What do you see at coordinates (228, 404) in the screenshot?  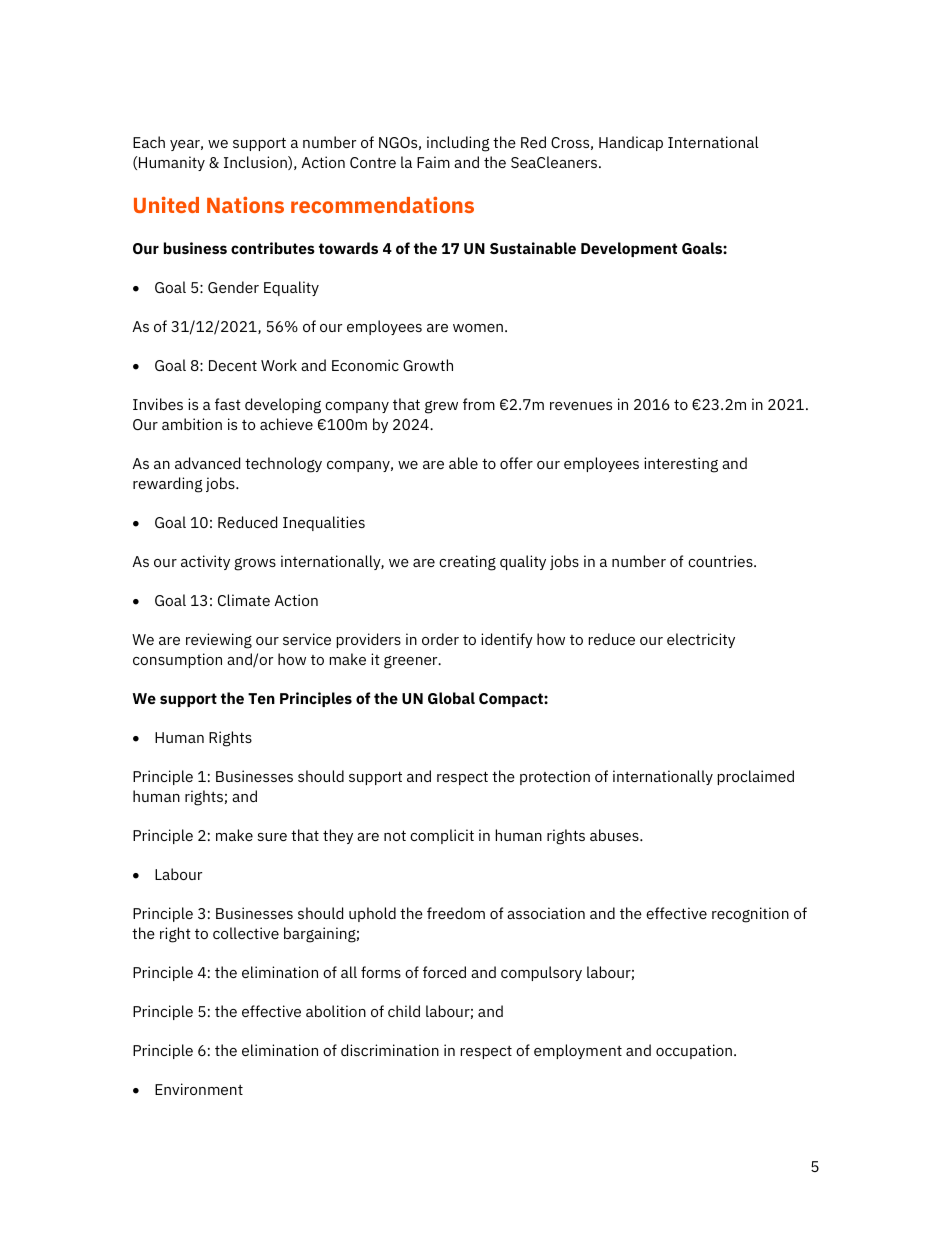 I see `fast` at bounding box center [228, 404].
